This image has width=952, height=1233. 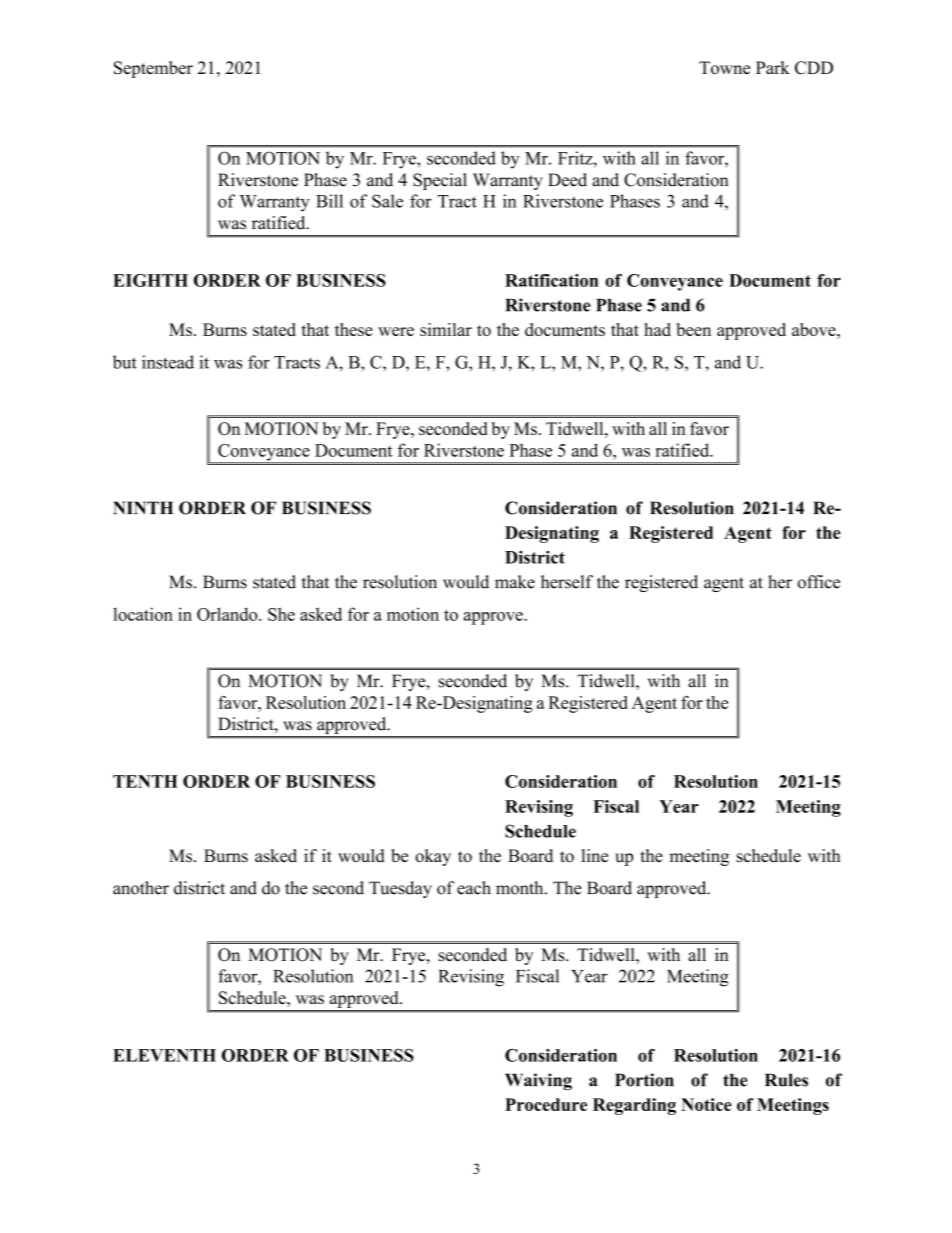 What do you see at coordinates (595, 856) in the image?
I see `line` at bounding box center [595, 856].
